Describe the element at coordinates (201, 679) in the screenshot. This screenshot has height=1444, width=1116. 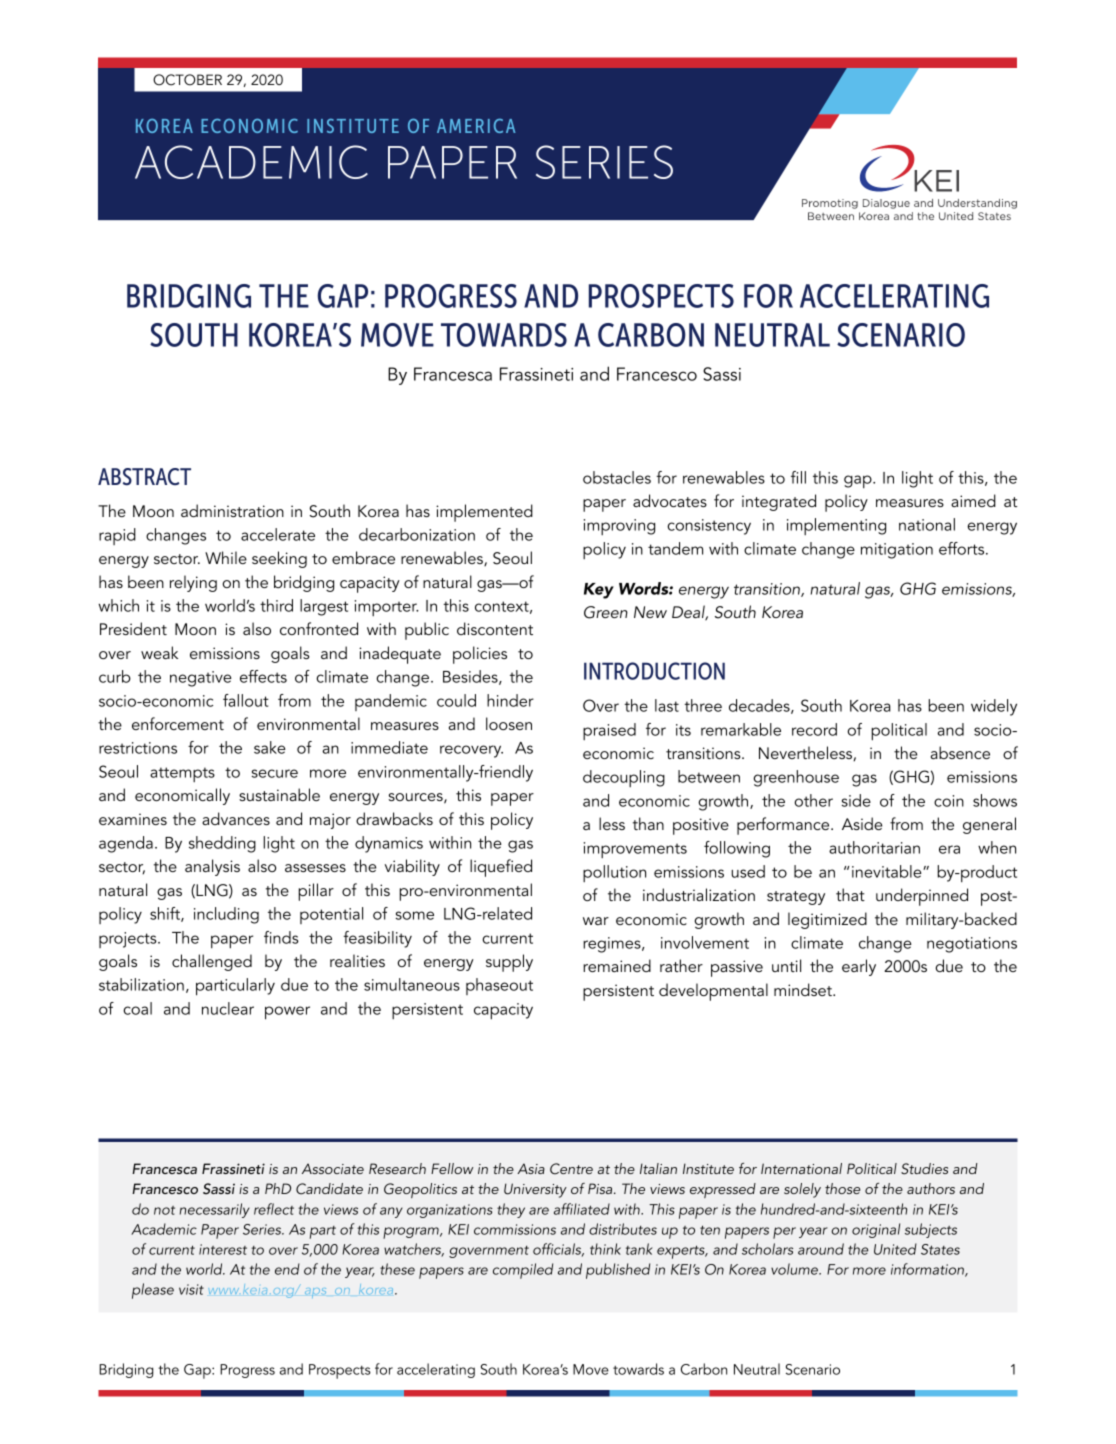
I see `negative` at that location.
